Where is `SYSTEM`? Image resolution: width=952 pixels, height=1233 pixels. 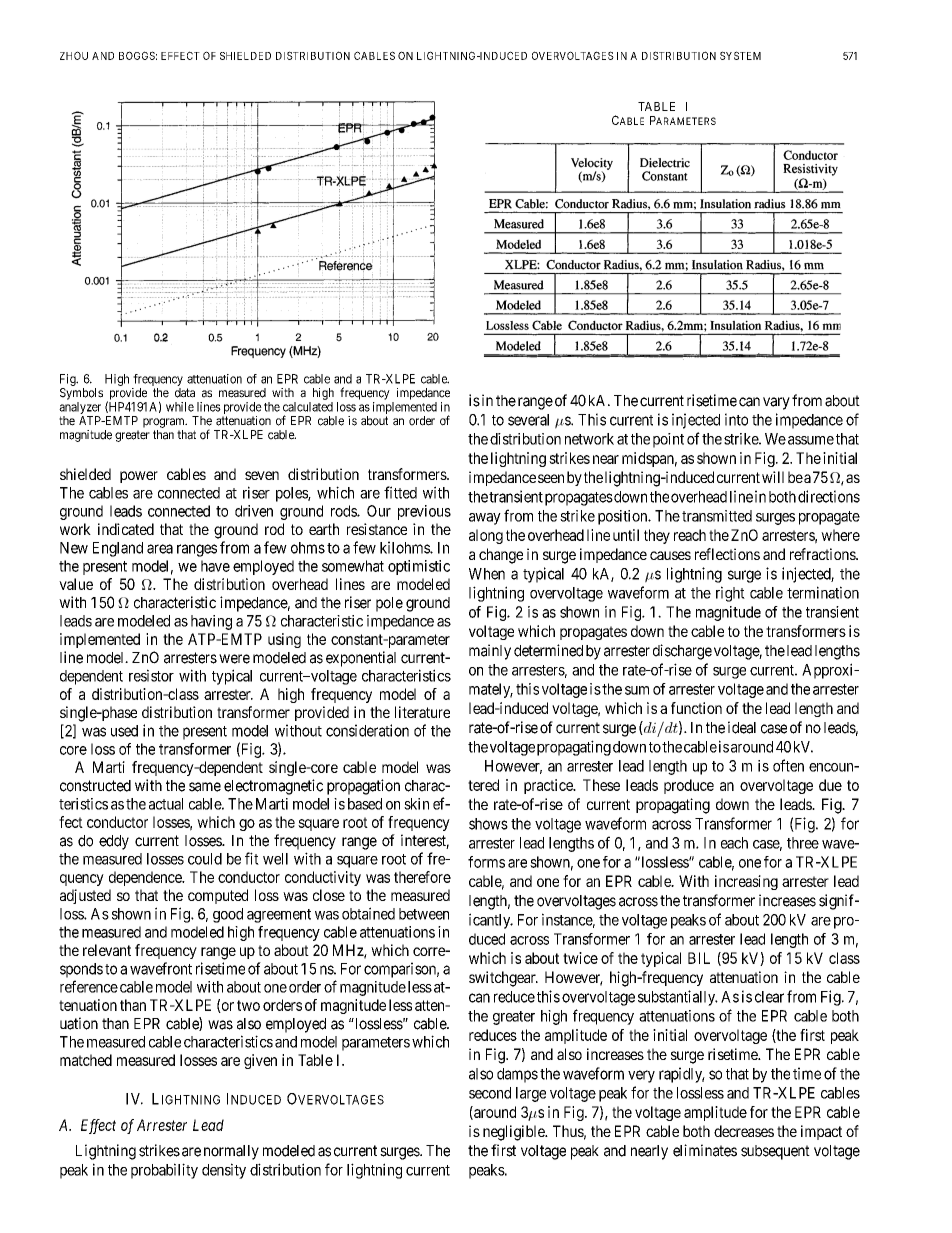 SYSTEM is located at coordinates (740, 55).
